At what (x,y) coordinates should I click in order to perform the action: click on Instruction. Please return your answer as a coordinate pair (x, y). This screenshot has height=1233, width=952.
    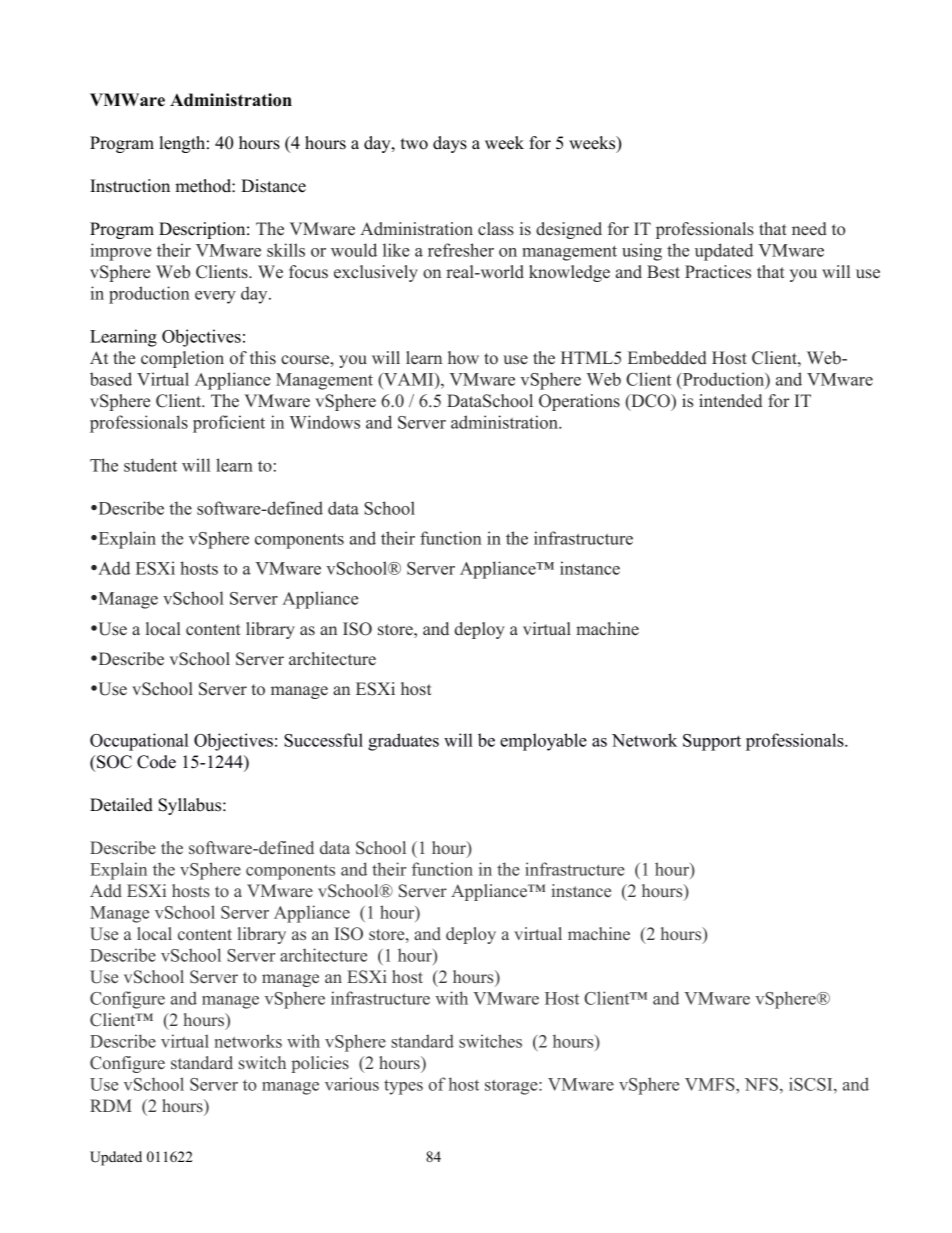
    Looking at the image, I should click on (130, 186).
